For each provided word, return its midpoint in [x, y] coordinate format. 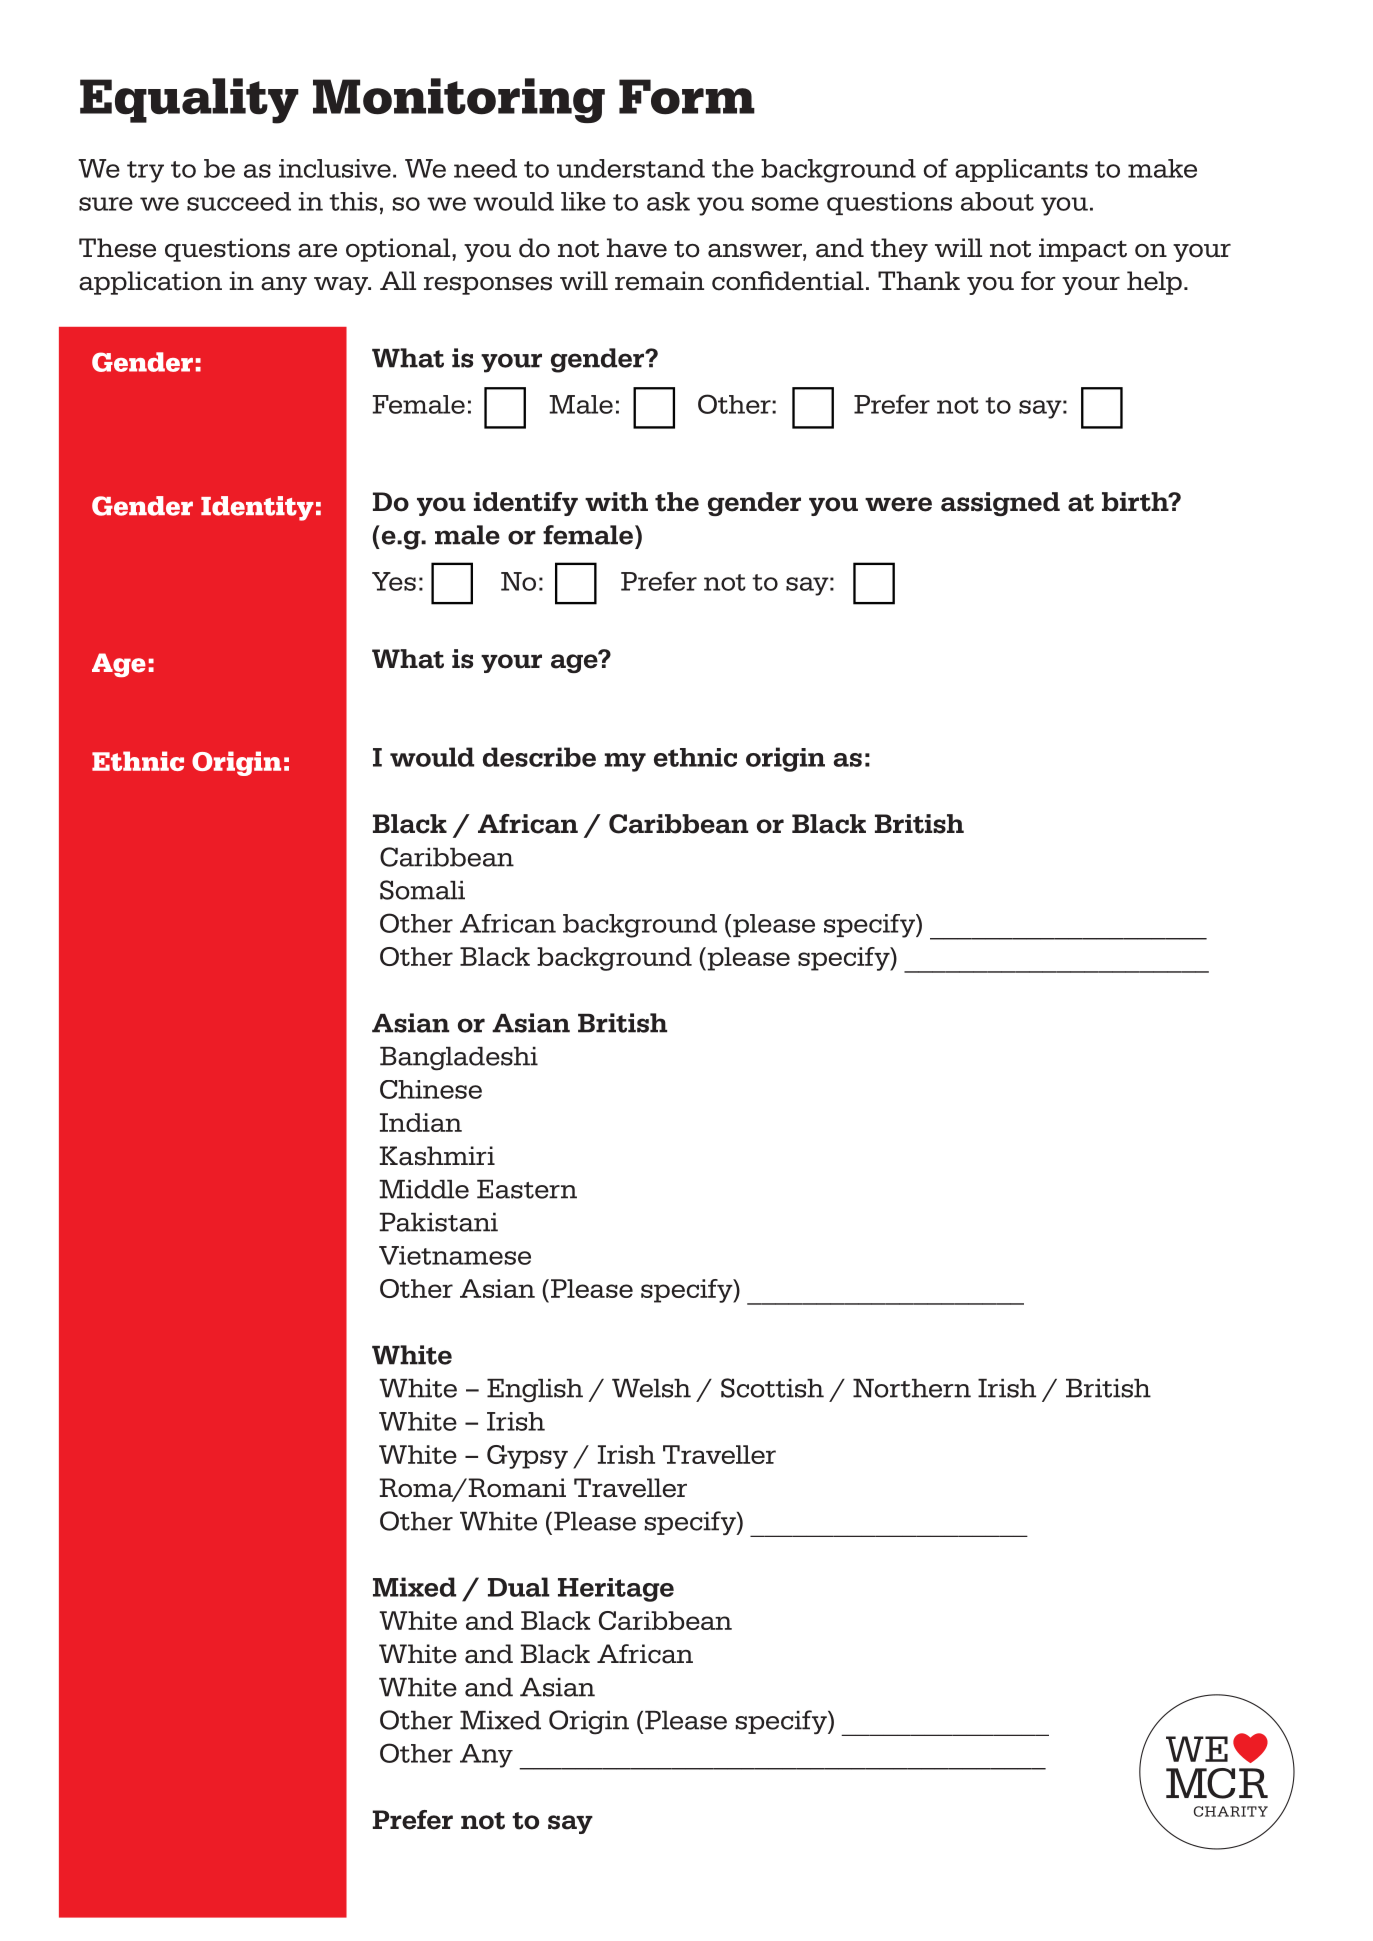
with [616, 502]
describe [539, 757]
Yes [394, 581]
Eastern [527, 1189]
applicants [1021, 170]
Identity [257, 508]
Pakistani [439, 1222]
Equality [189, 101]
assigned [1000, 504]
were [898, 504]
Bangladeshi [459, 1059]
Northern [912, 1388]
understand [631, 168]
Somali [422, 890]
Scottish [772, 1388]
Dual [519, 1587]
